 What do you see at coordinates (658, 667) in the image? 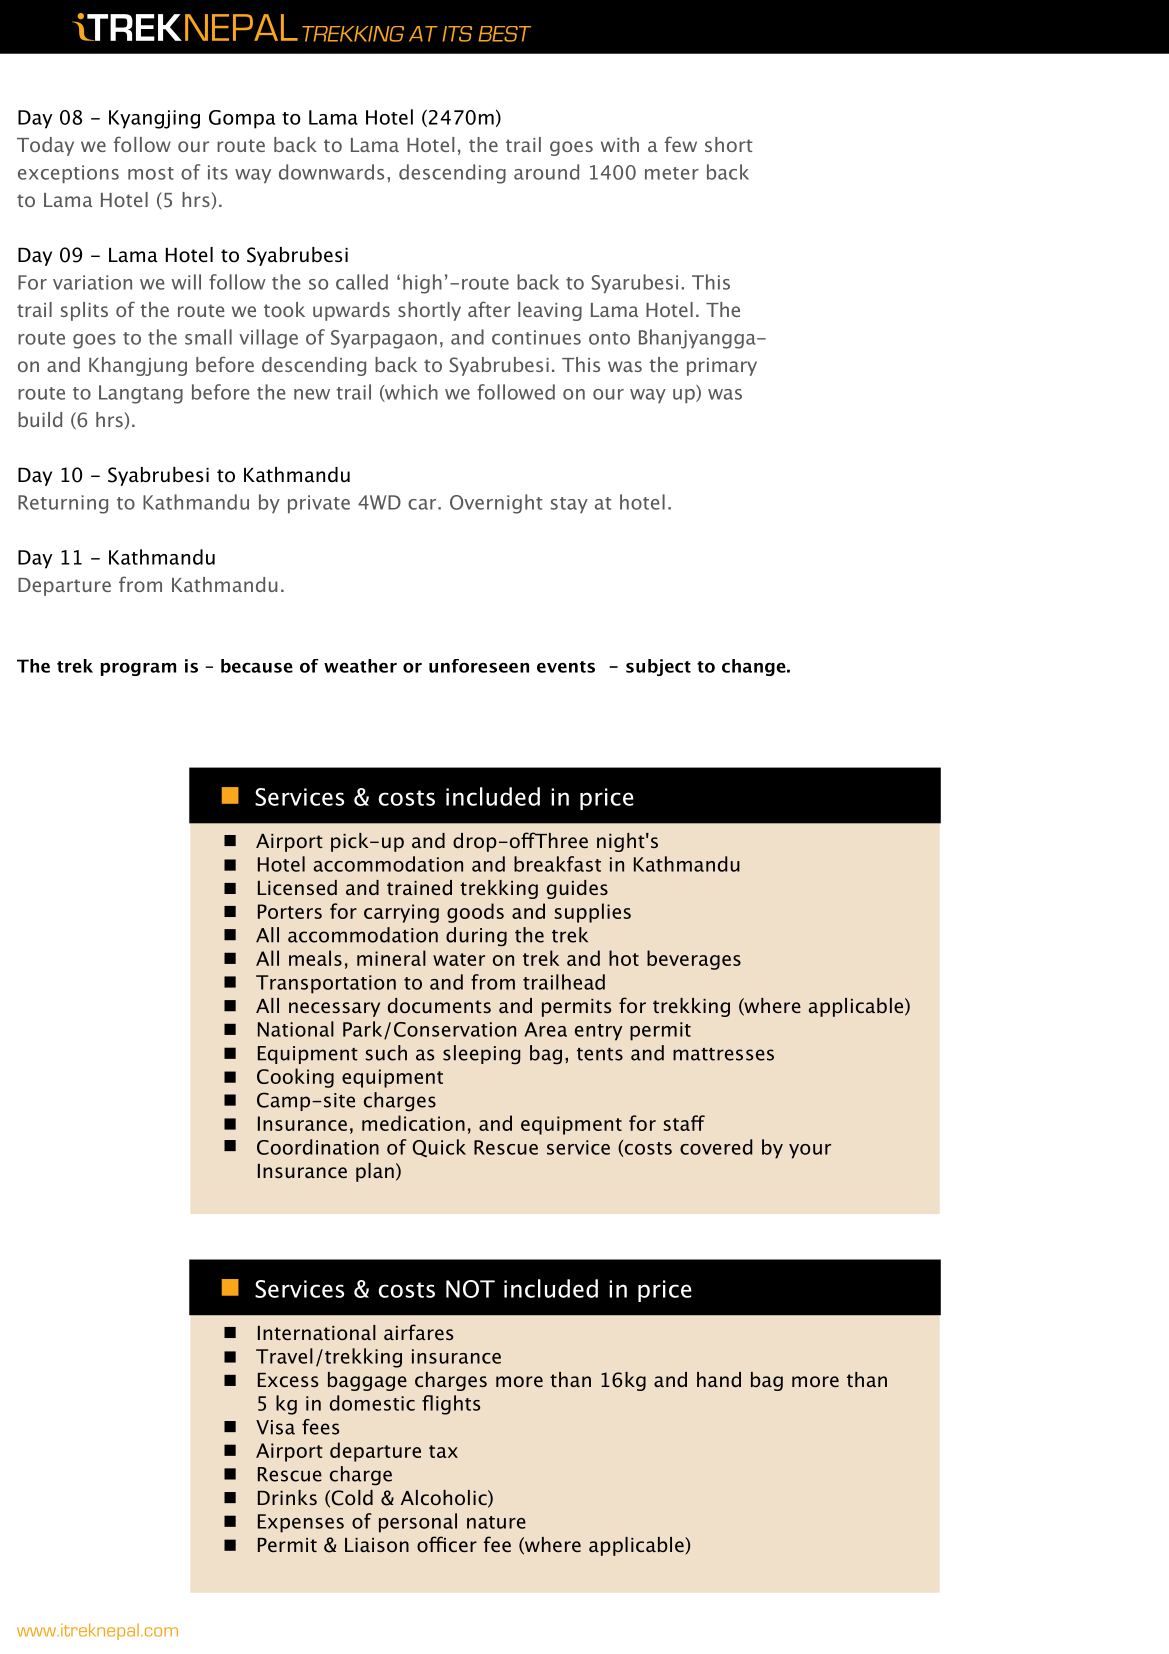
I see `subject` at bounding box center [658, 667].
